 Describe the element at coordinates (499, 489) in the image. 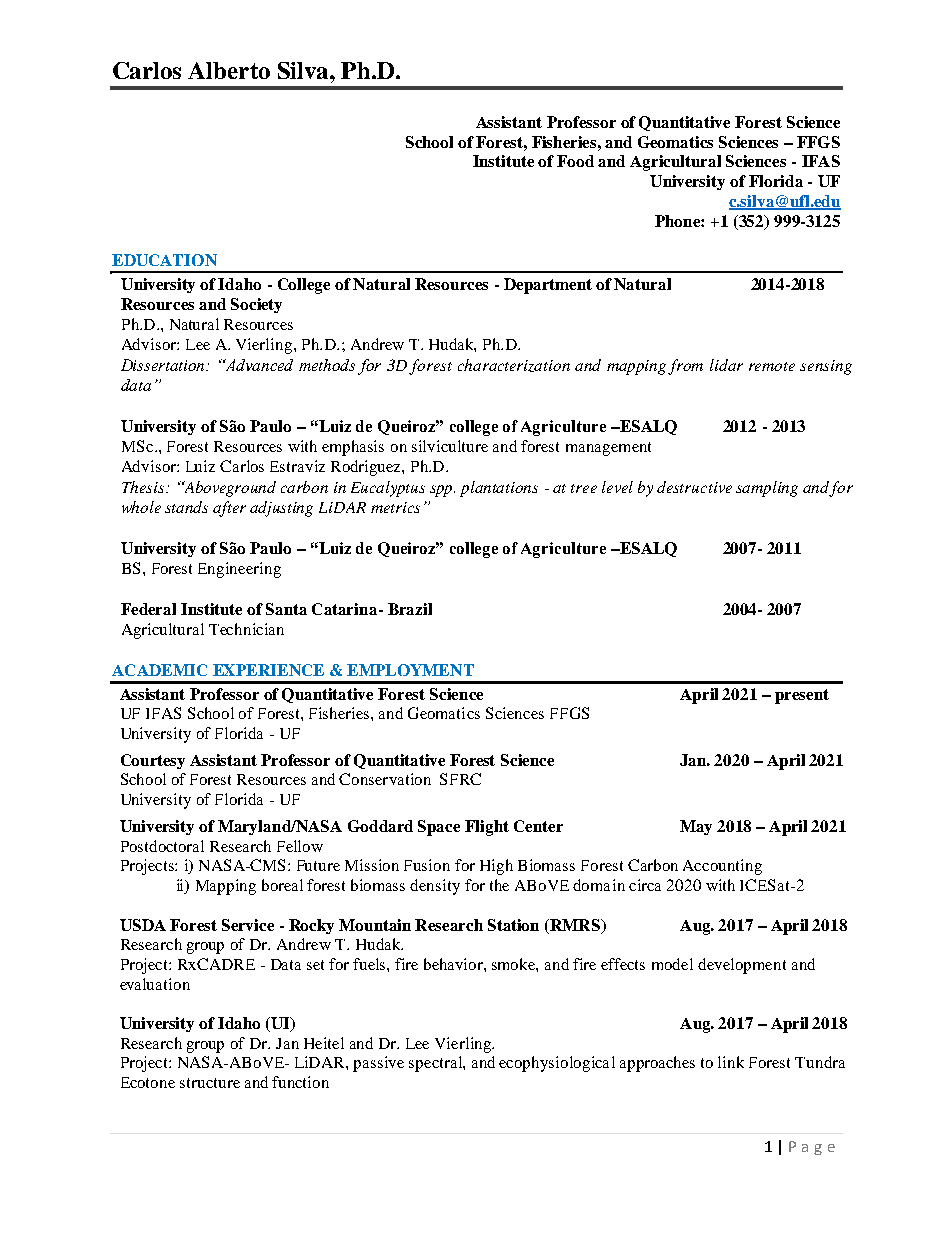

I see `plantations` at that location.
